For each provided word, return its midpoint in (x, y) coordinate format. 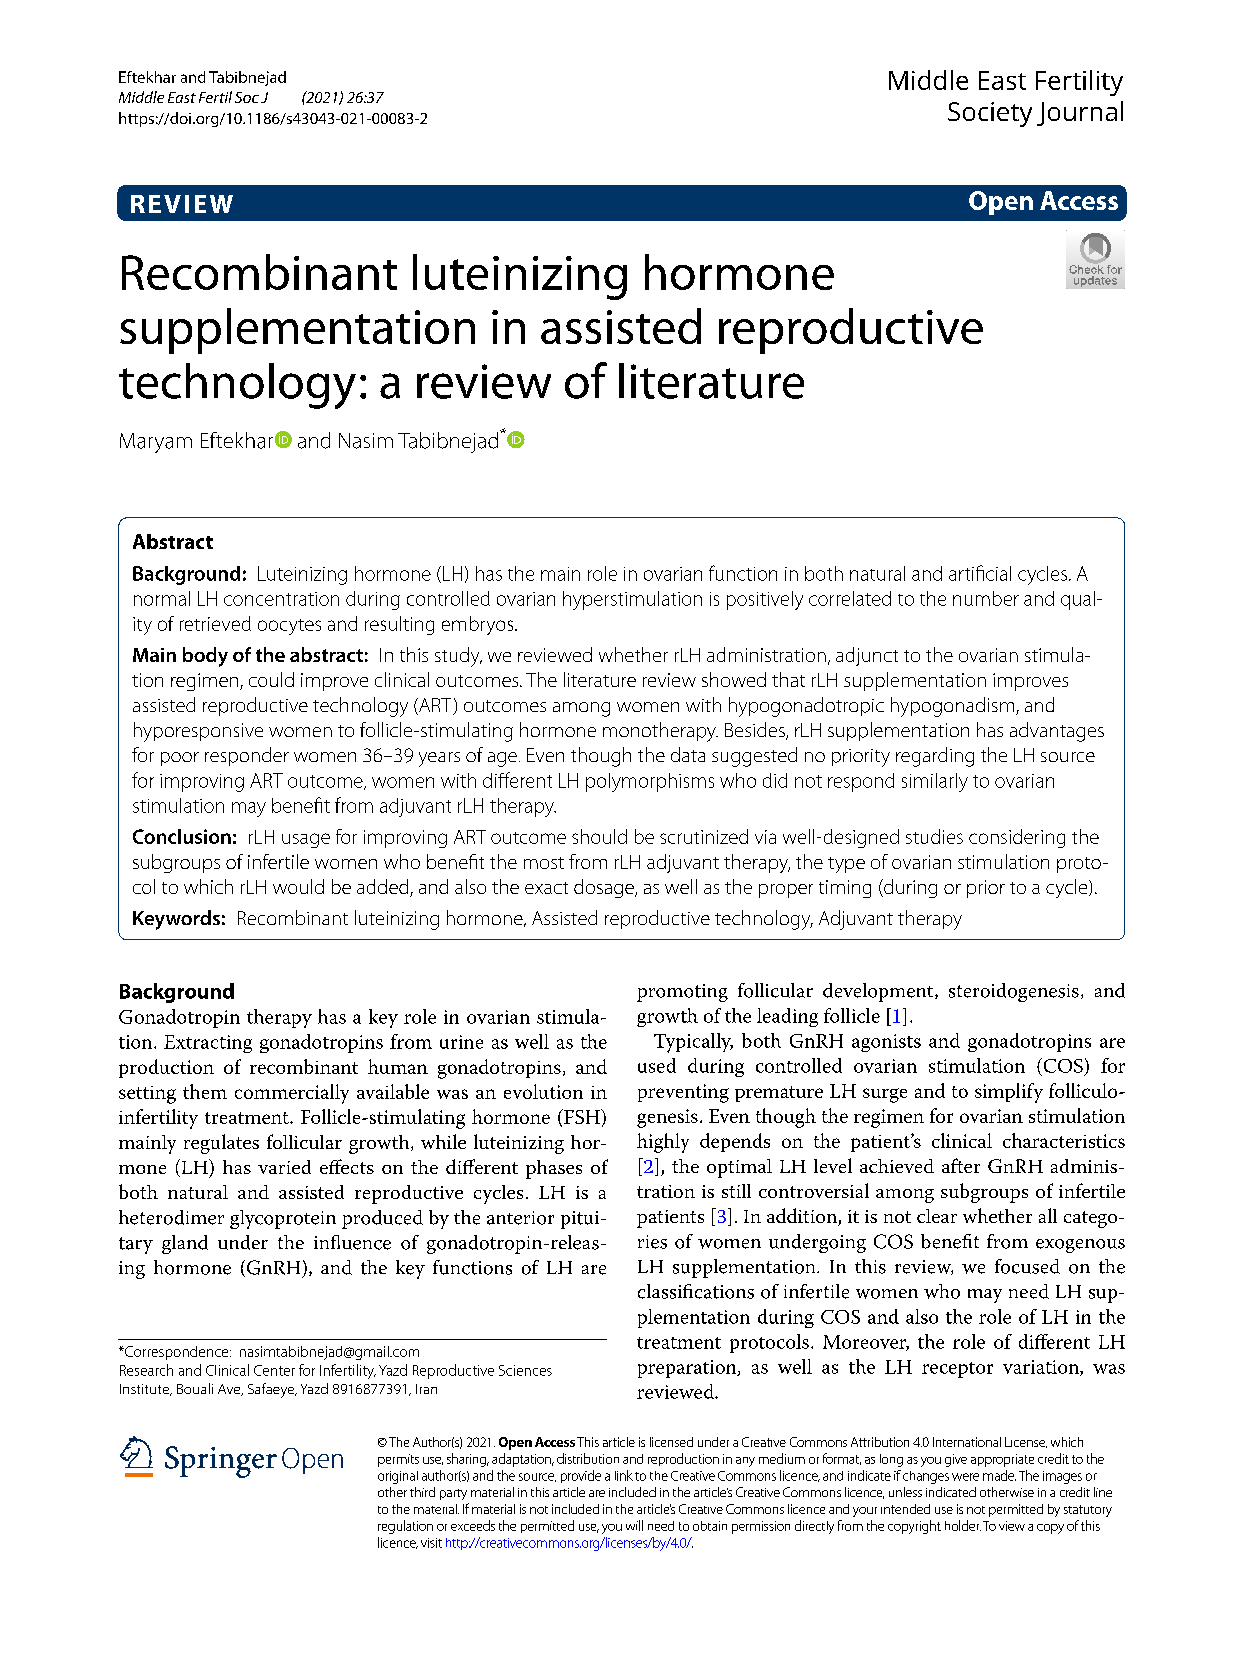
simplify (1009, 1093)
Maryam (156, 443)
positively (765, 600)
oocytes (289, 627)
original (398, 1477)
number (986, 598)
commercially (292, 1094)
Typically (693, 1043)
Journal (1080, 113)
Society (990, 114)
